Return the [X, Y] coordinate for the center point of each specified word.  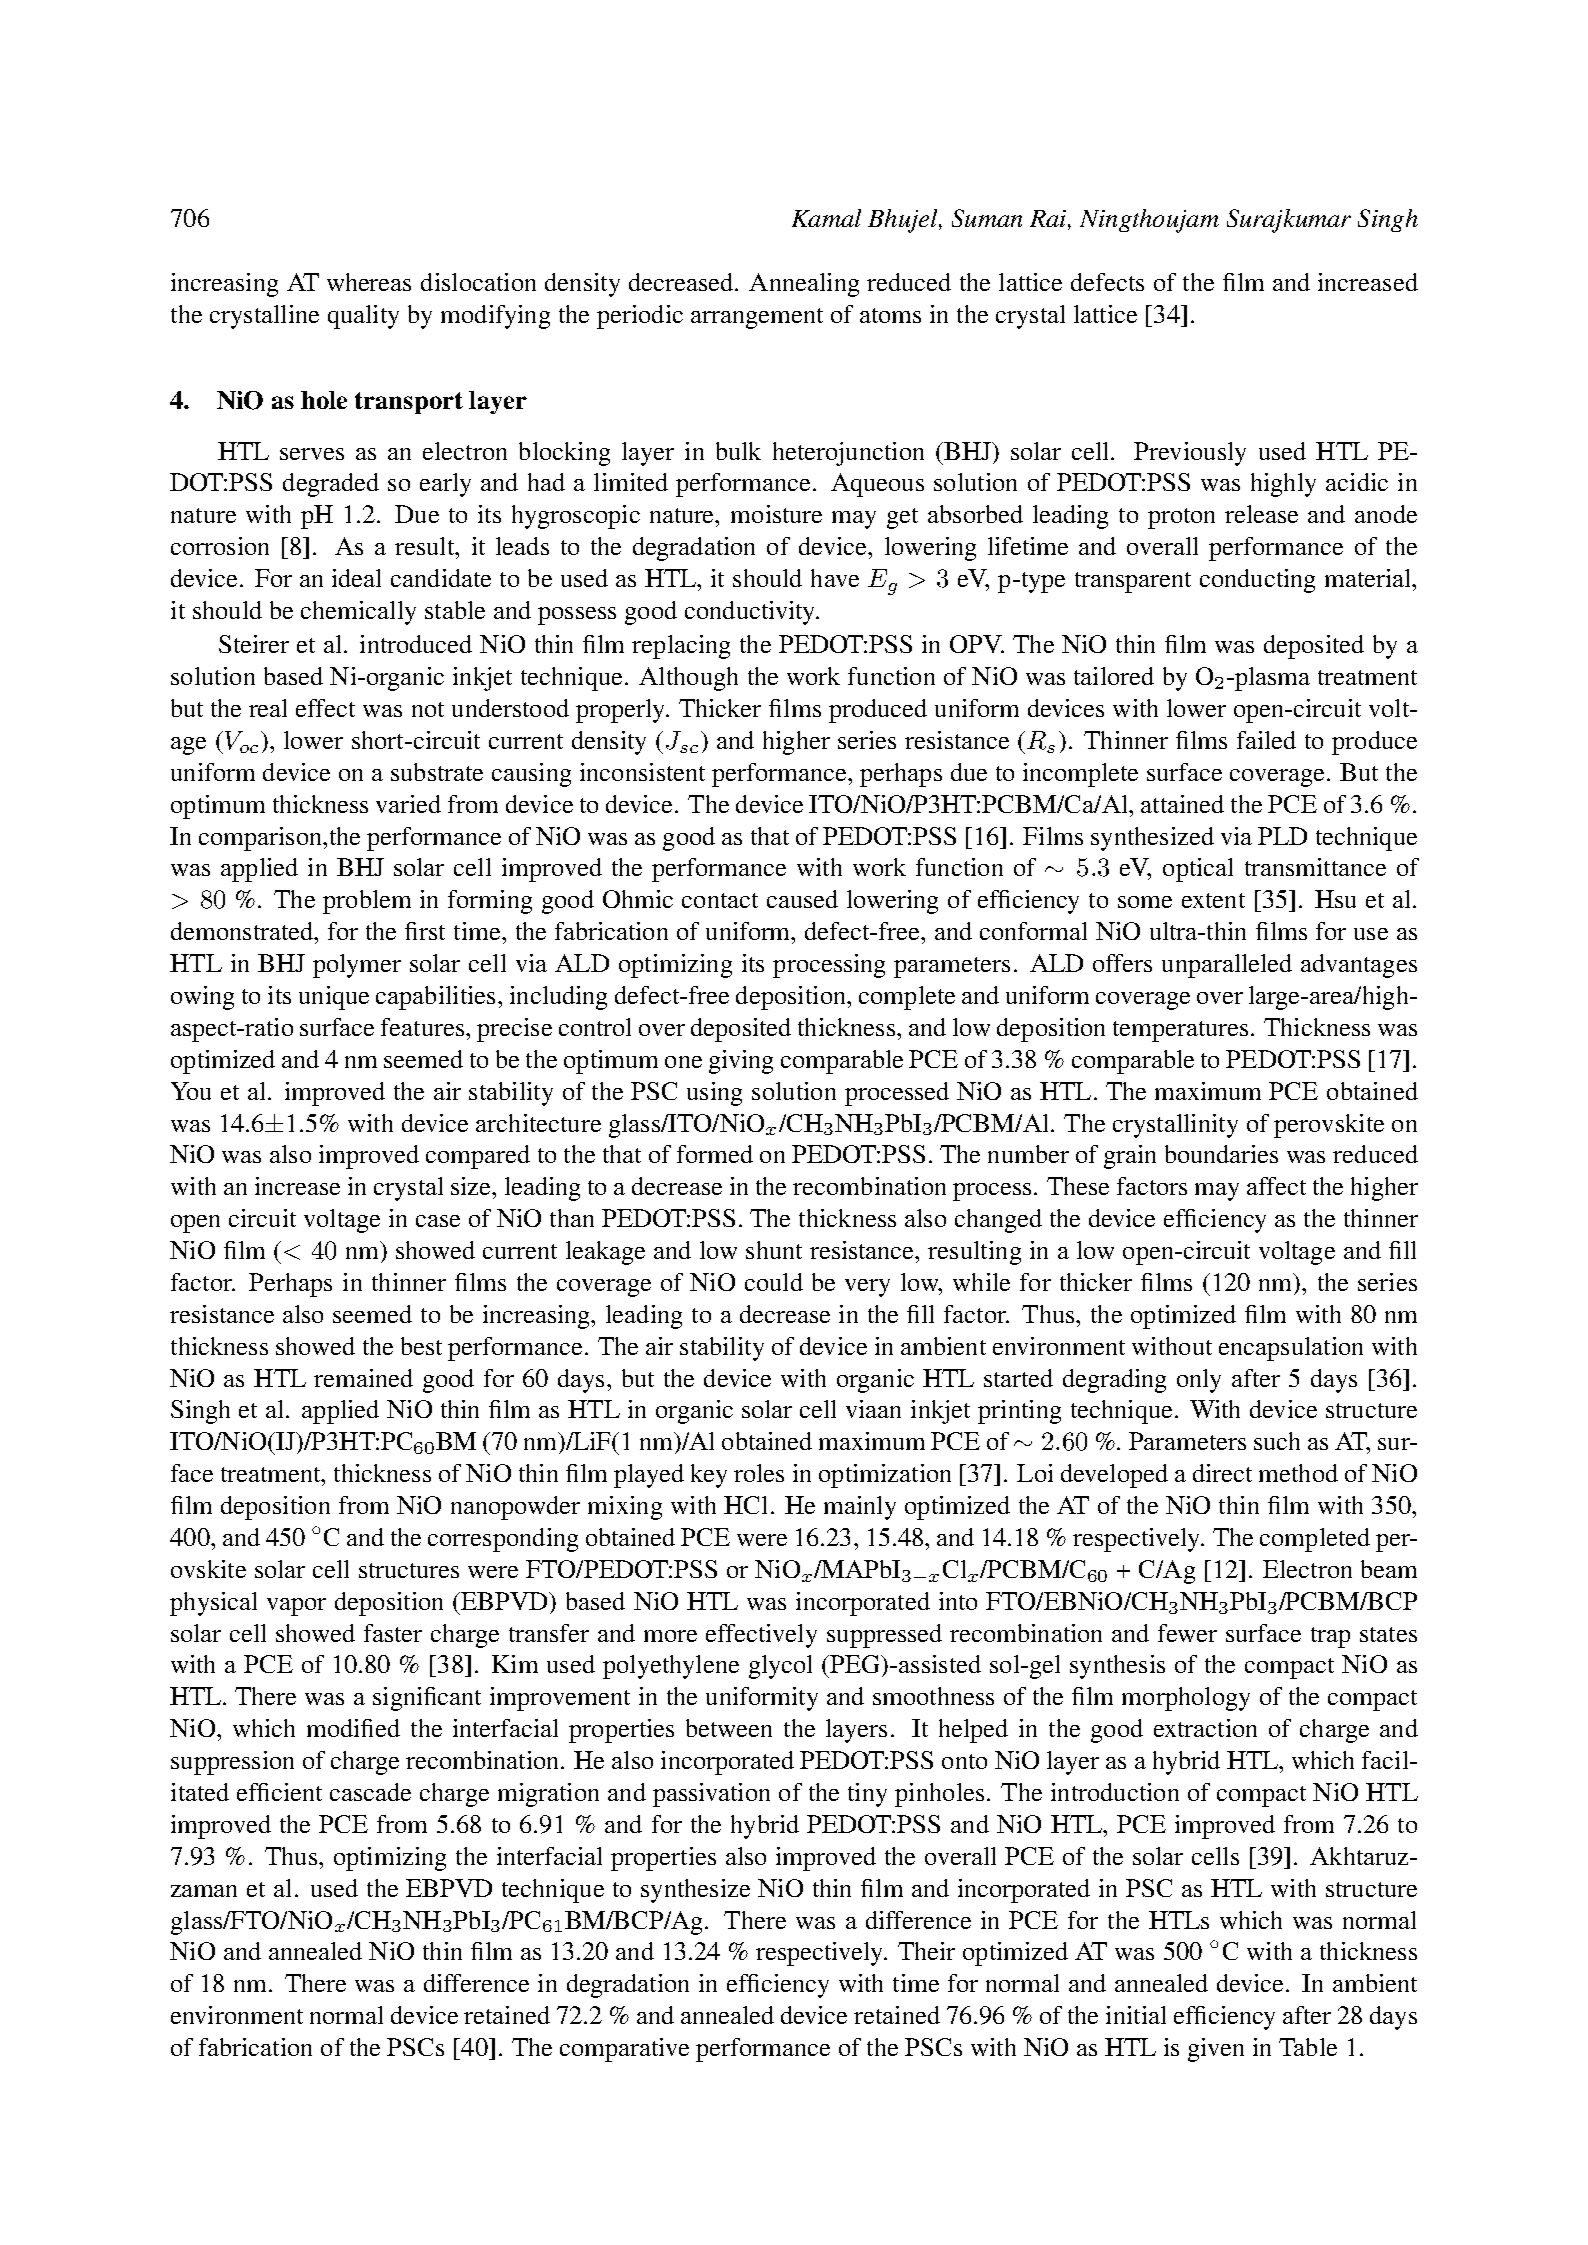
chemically [358, 613]
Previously [1190, 454]
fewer [1187, 1633]
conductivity [751, 613]
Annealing [804, 285]
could [774, 1282]
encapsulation [1291, 1349]
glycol [780, 1667]
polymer [357, 966]
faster [393, 1633]
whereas [369, 282]
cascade [370, 1792]
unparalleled [1227, 966]
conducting [1257, 581]
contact [720, 900]
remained [363, 1378]
